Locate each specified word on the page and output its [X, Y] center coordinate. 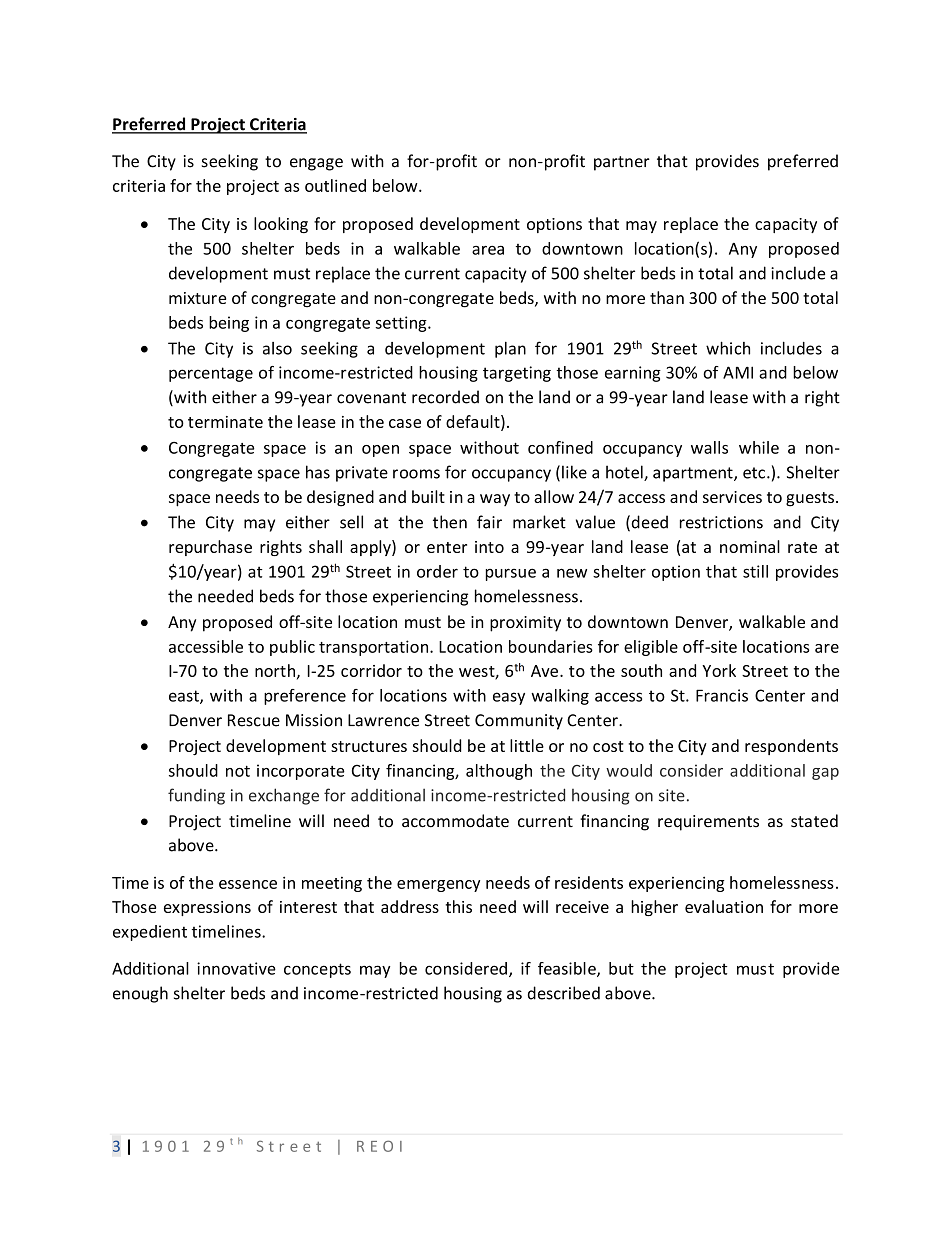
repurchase [210, 548]
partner [622, 163]
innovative [236, 968]
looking [281, 225]
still [755, 571]
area [488, 250]
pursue [511, 574]
